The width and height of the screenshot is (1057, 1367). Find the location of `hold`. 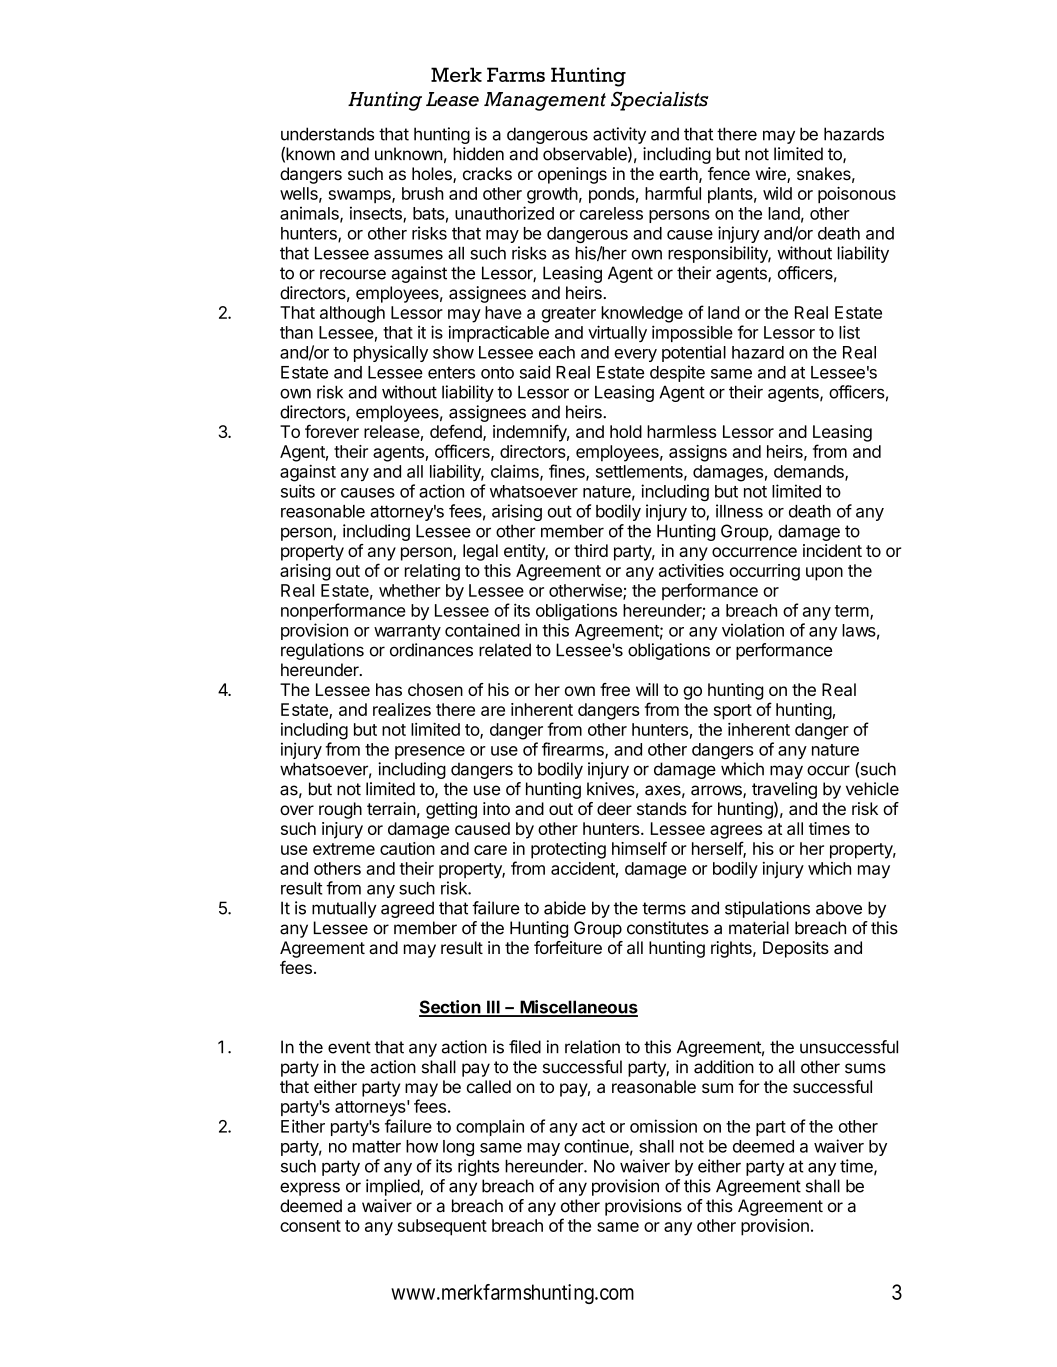

hold is located at coordinates (626, 431).
